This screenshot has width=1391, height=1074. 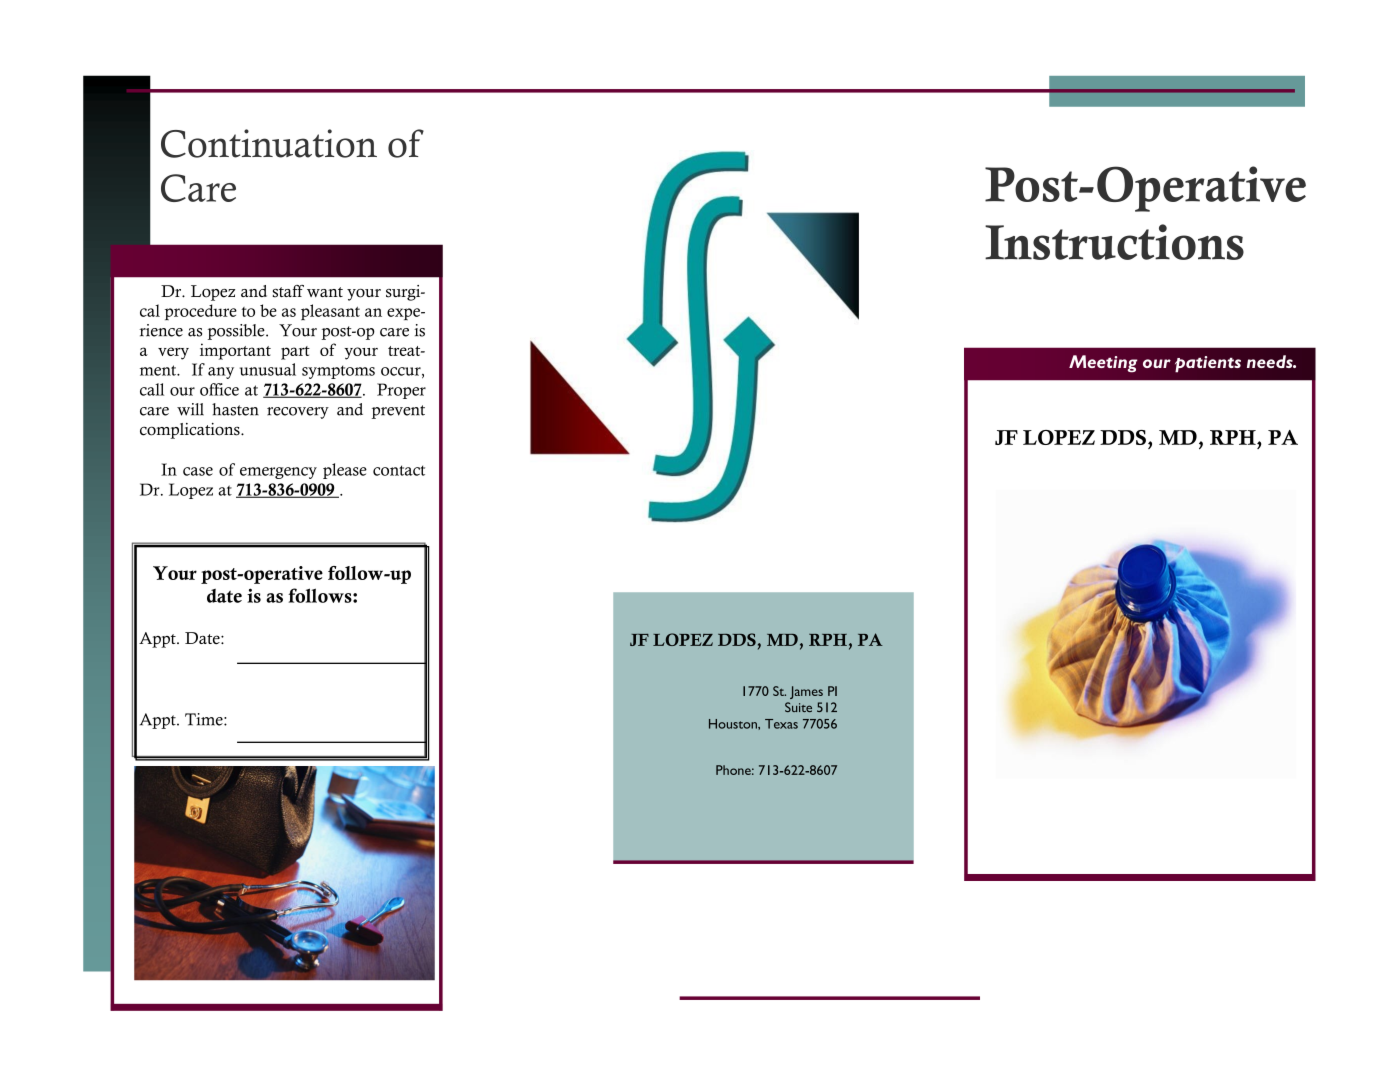 What do you see at coordinates (1114, 242) in the screenshot?
I see `Instructions` at bounding box center [1114, 242].
